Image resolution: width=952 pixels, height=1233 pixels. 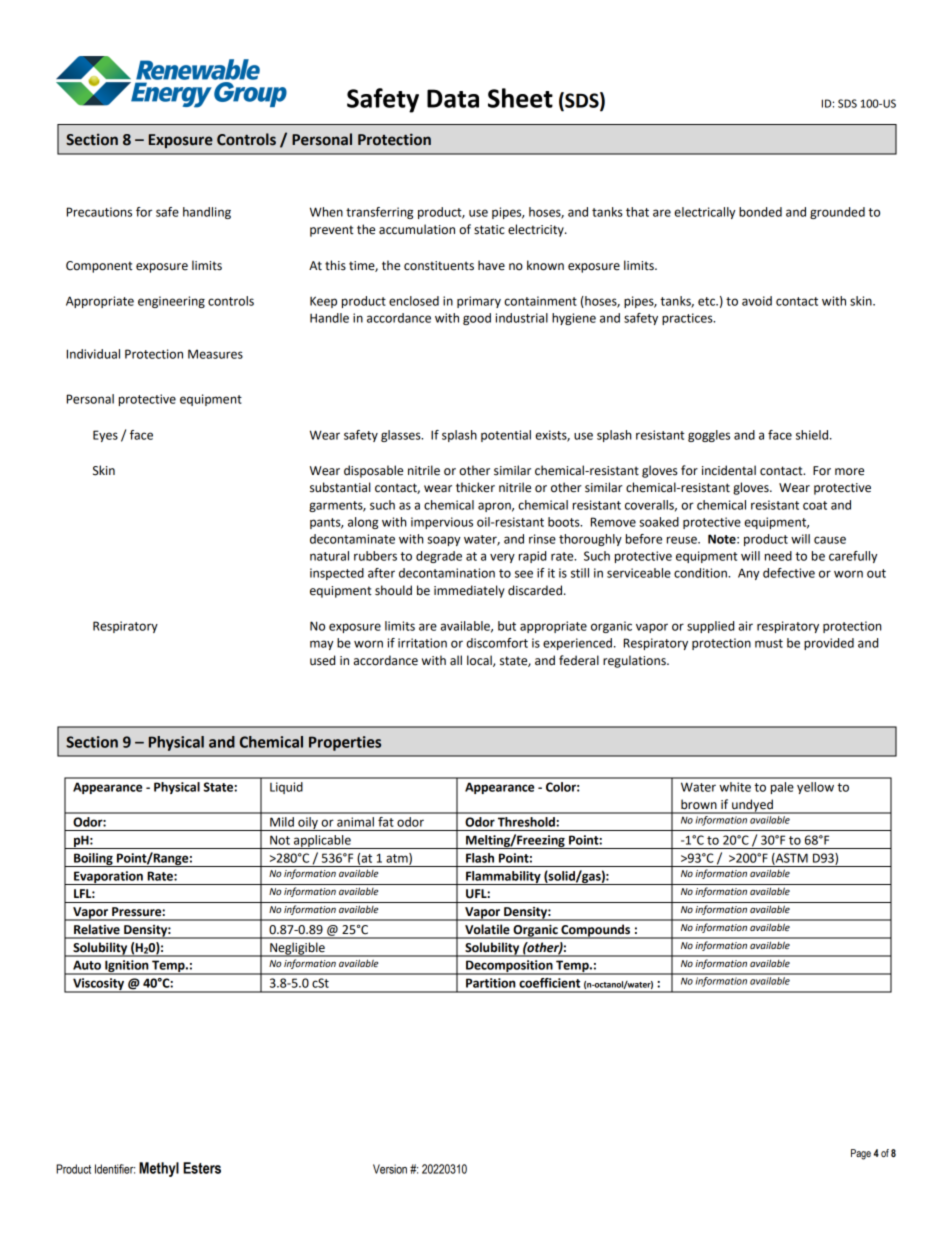 I want to click on Measures, so click(x=215, y=354).
